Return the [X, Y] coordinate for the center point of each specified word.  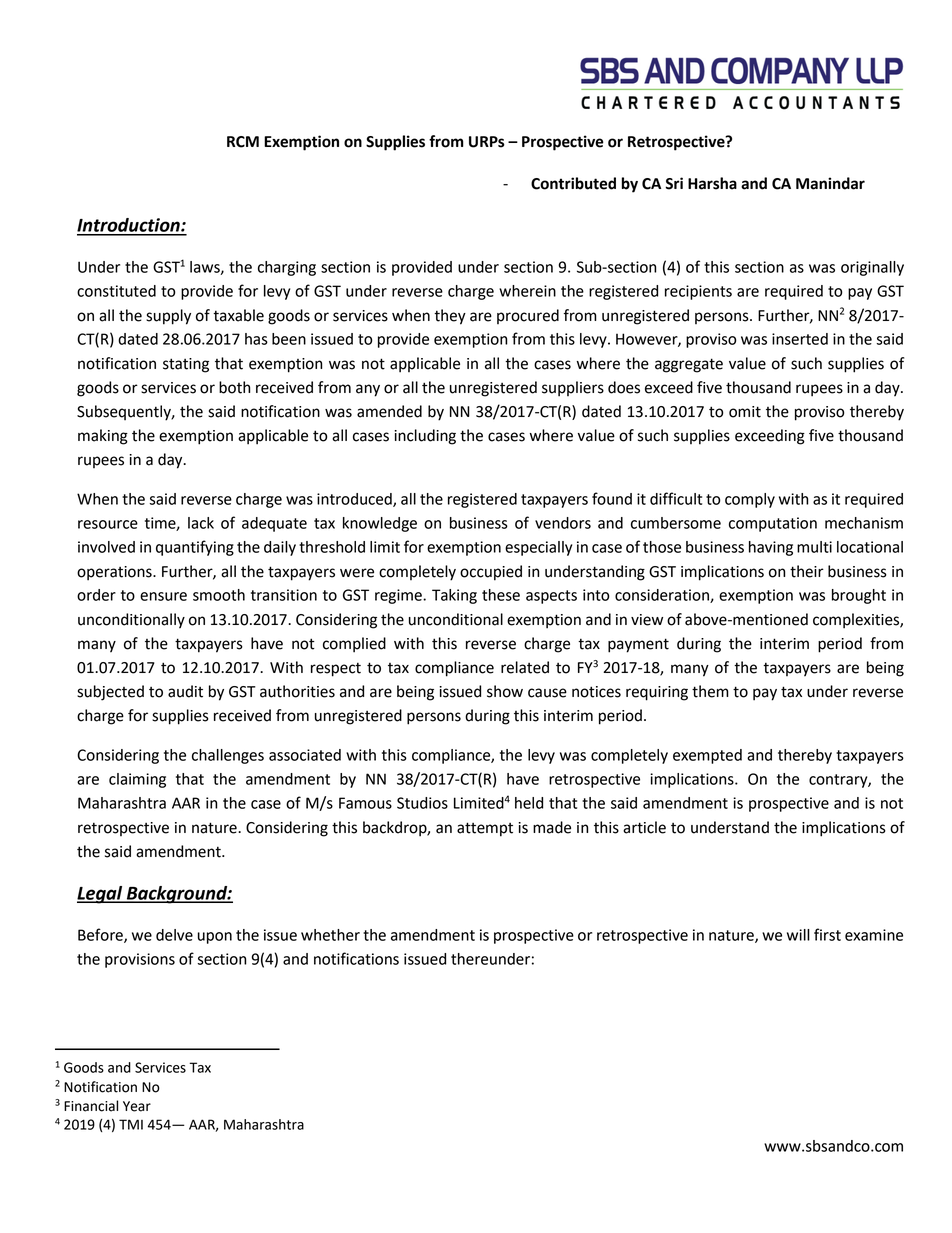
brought [859, 596]
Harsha [712, 183]
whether [330, 935]
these [501, 595]
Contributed [573, 183]
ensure [163, 596]
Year [137, 1106]
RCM [243, 142]
